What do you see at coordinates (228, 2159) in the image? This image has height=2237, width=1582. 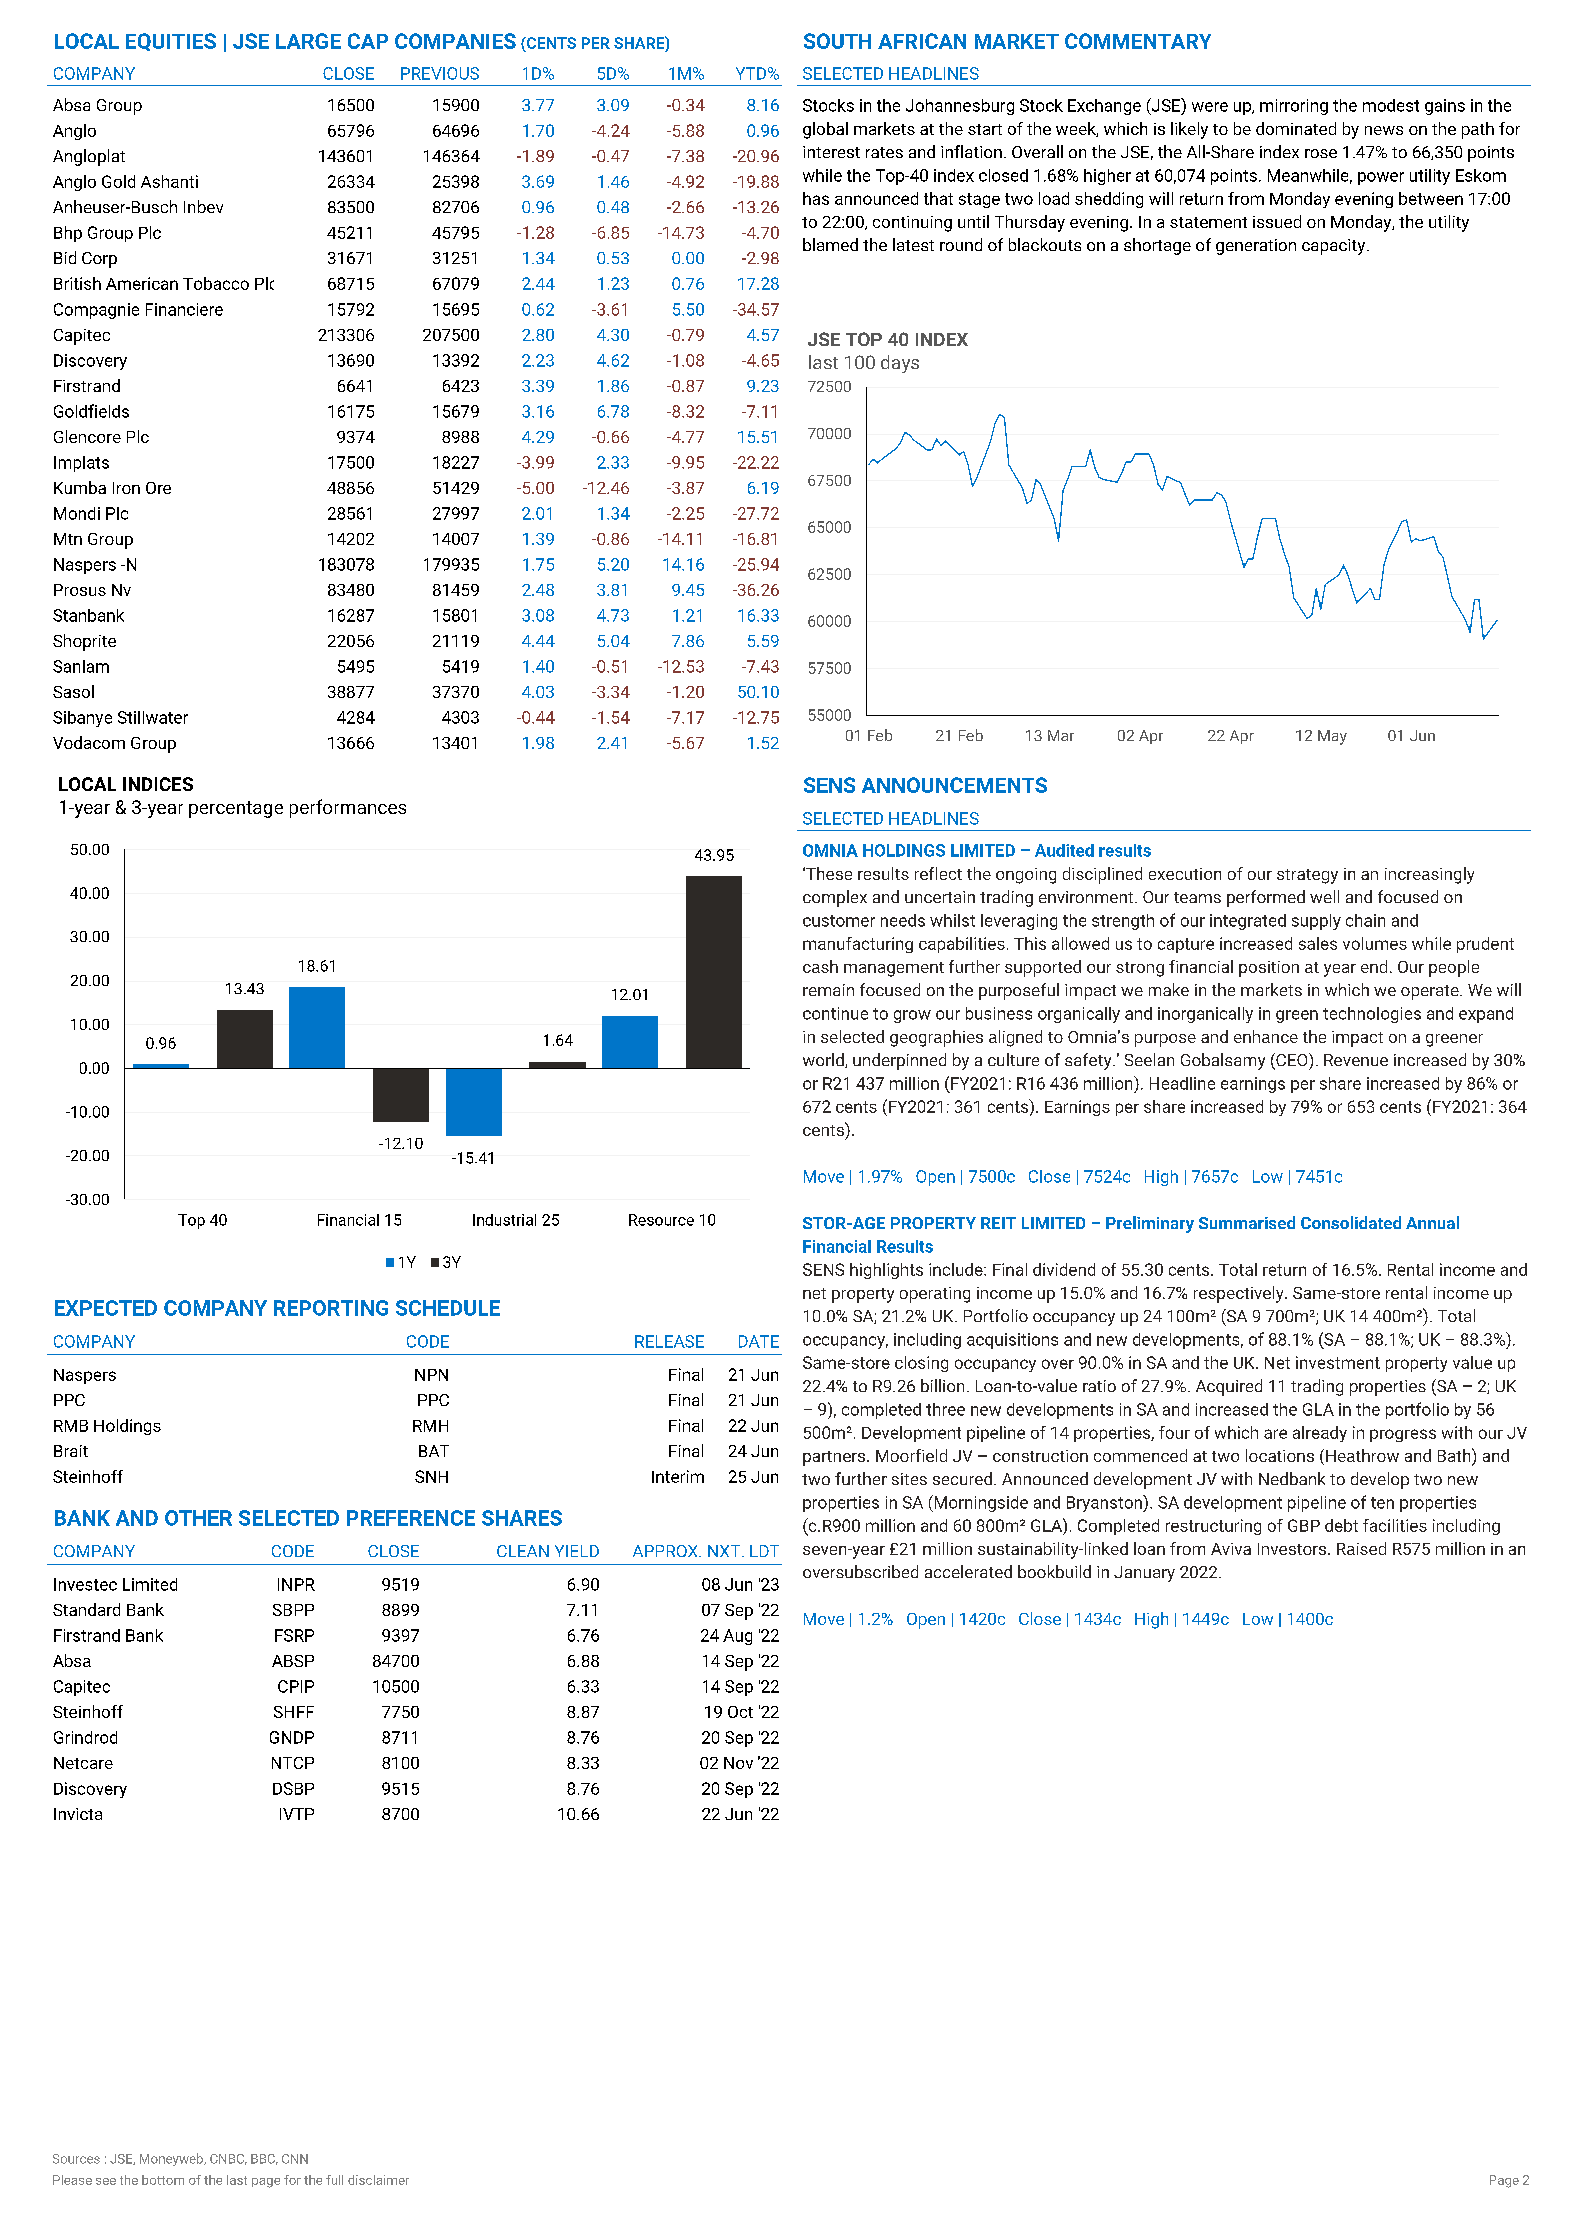 I see `CNBC` at bounding box center [228, 2159].
